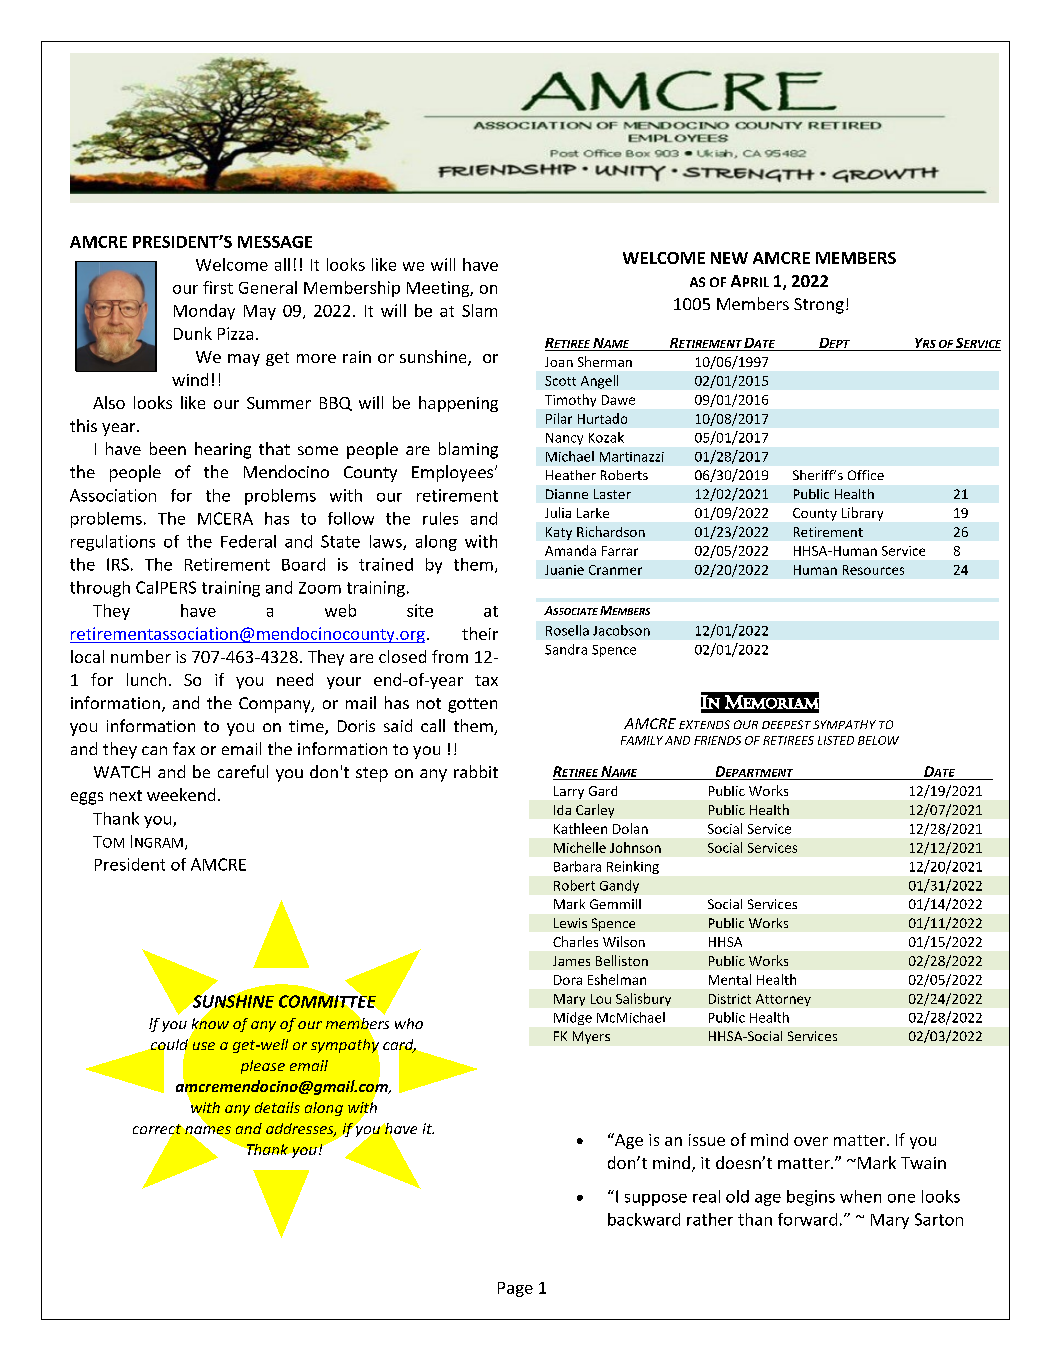  I want to click on fax, so click(184, 748).
